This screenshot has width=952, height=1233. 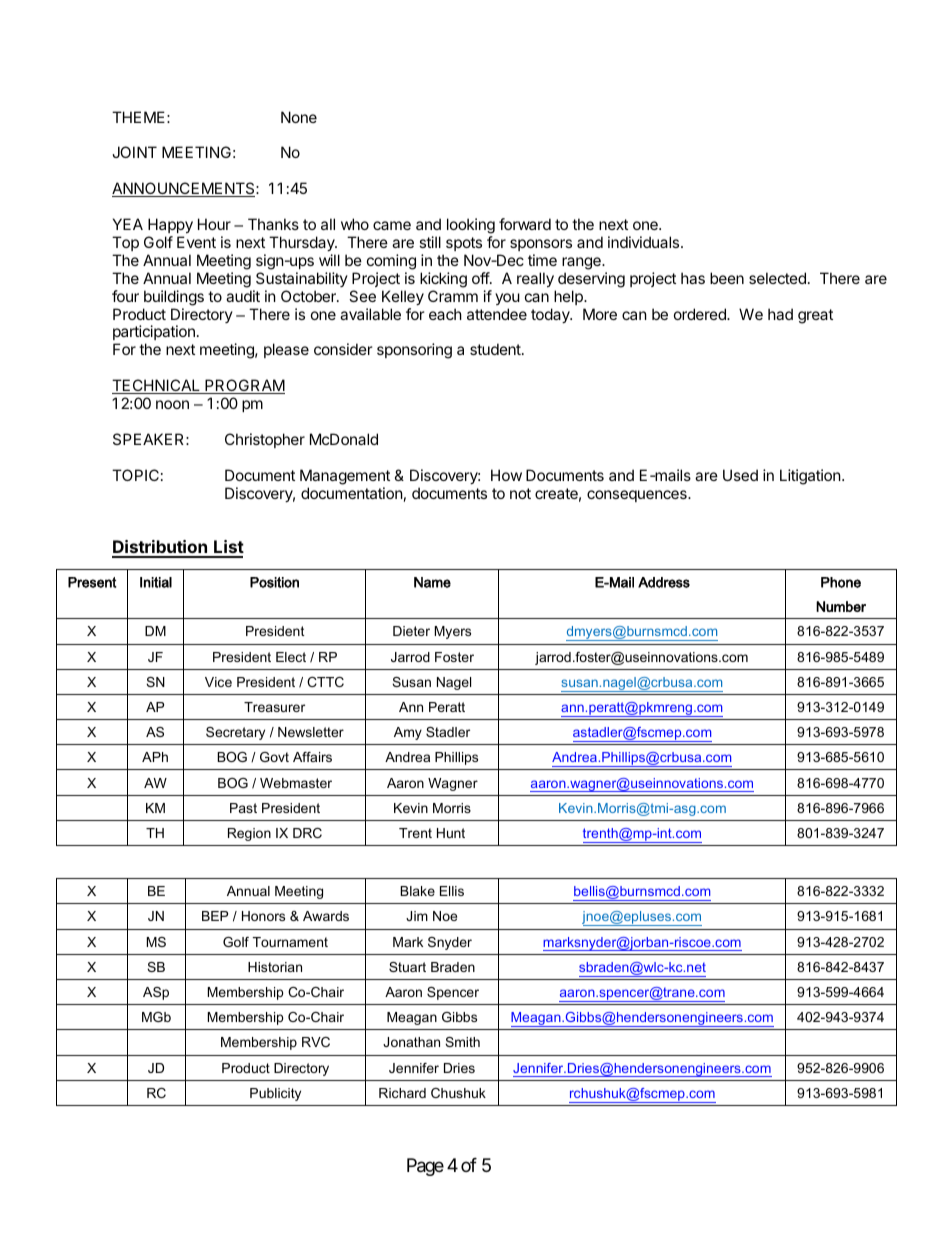 What do you see at coordinates (471, 226) in the screenshot?
I see `looking` at bounding box center [471, 226].
